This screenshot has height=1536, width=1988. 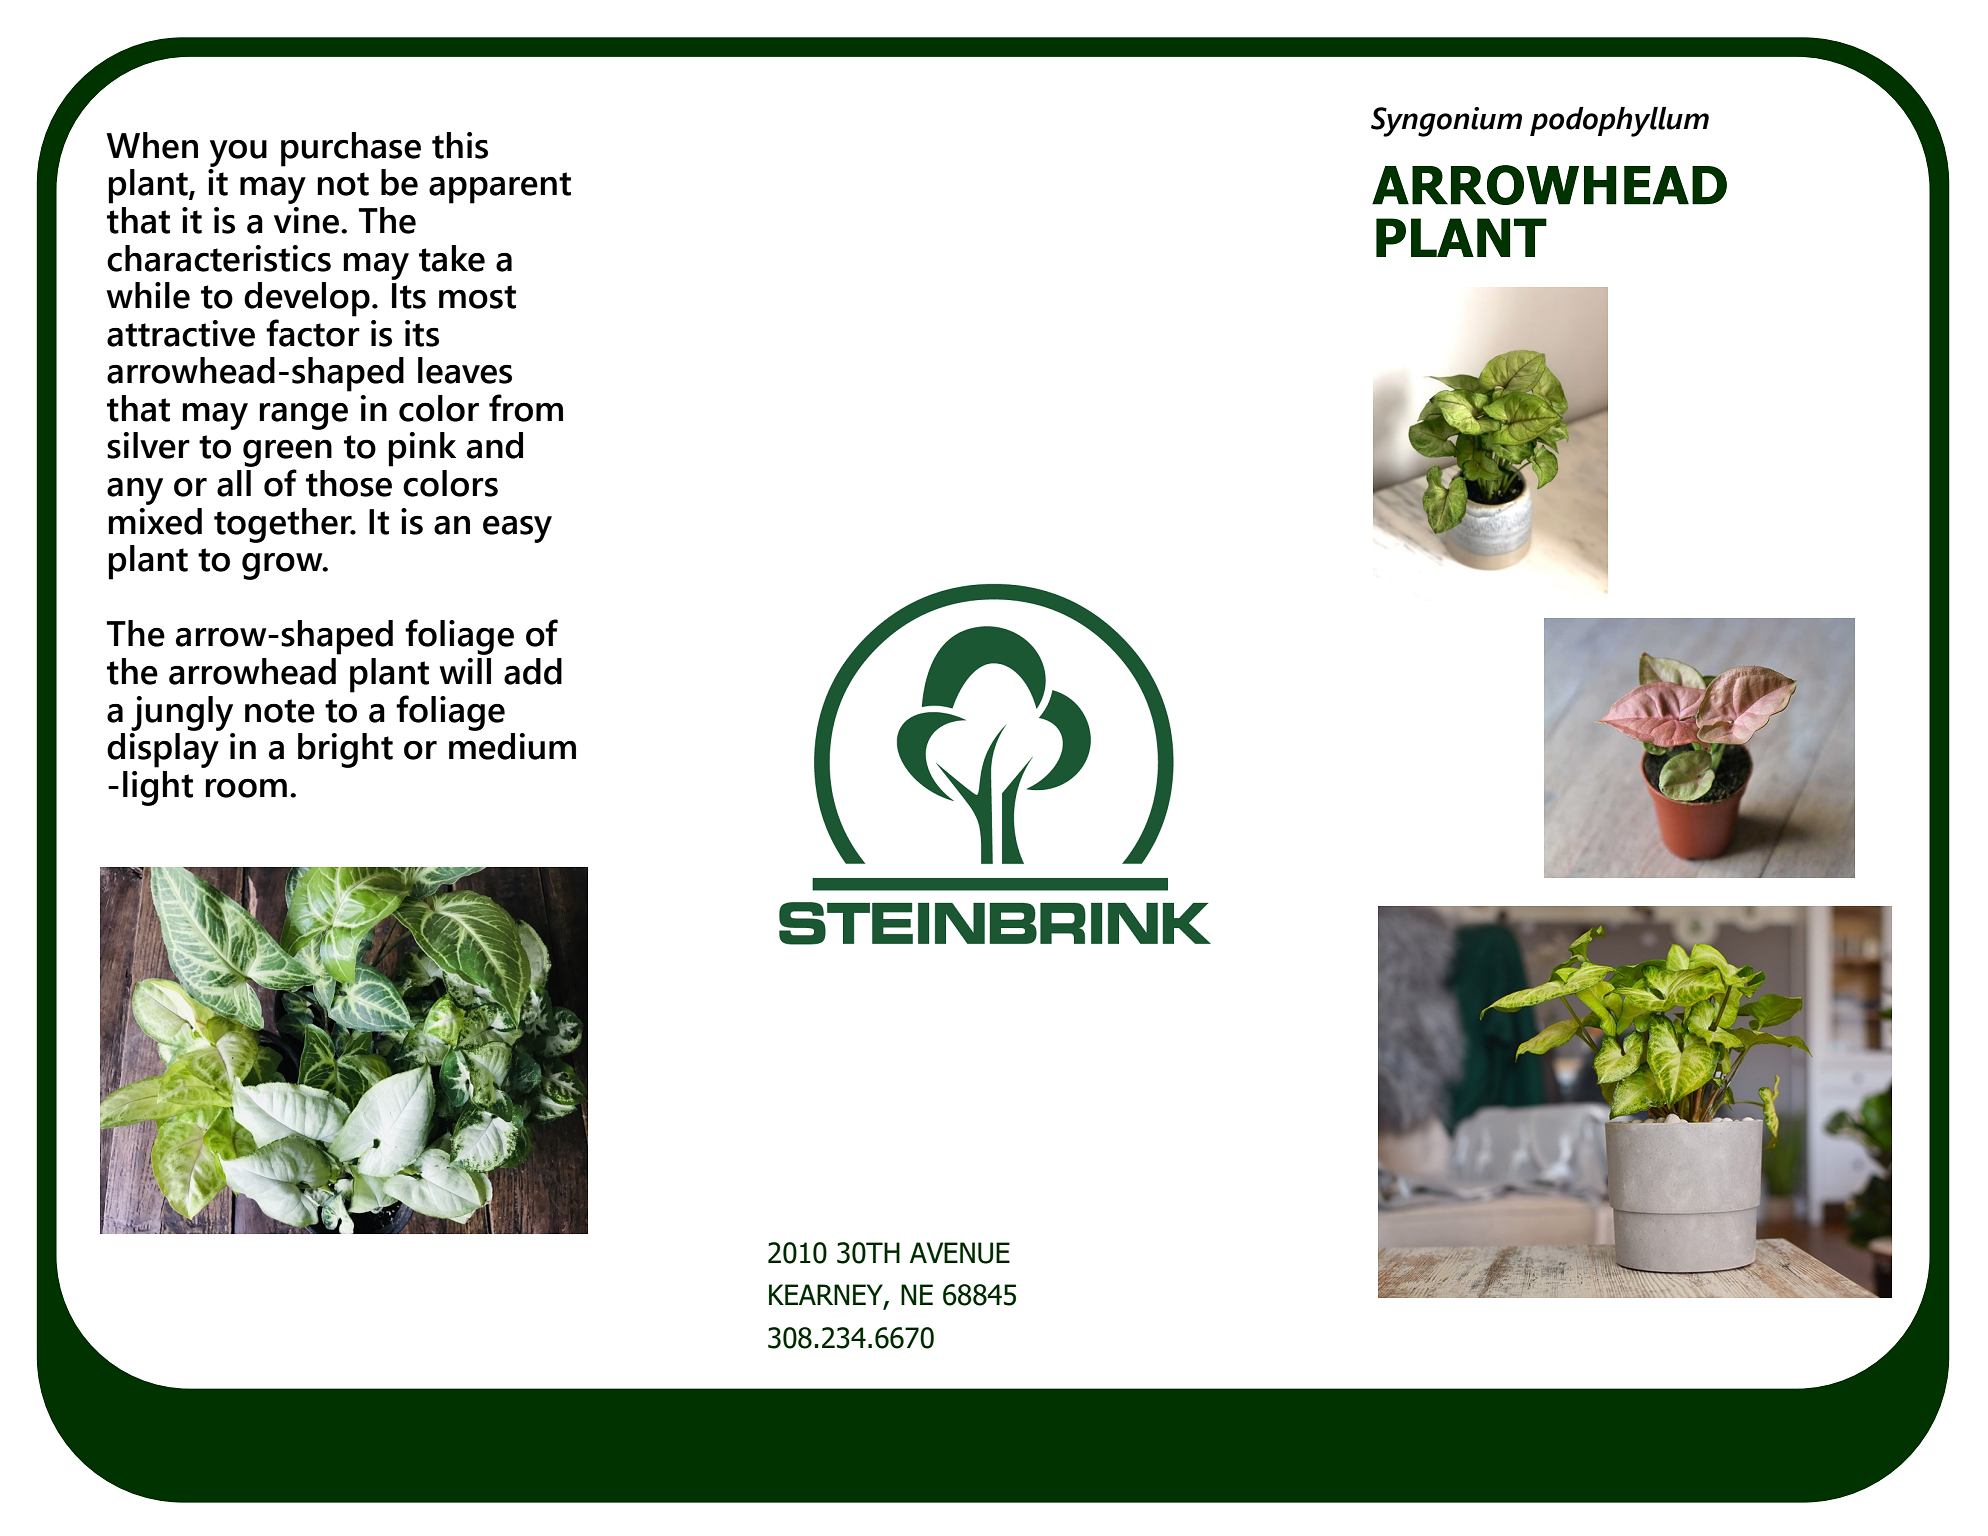 What do you see at coordinates (351, 149) in the screenshot?
I see `purchase` at bounding box center [351, 149].
